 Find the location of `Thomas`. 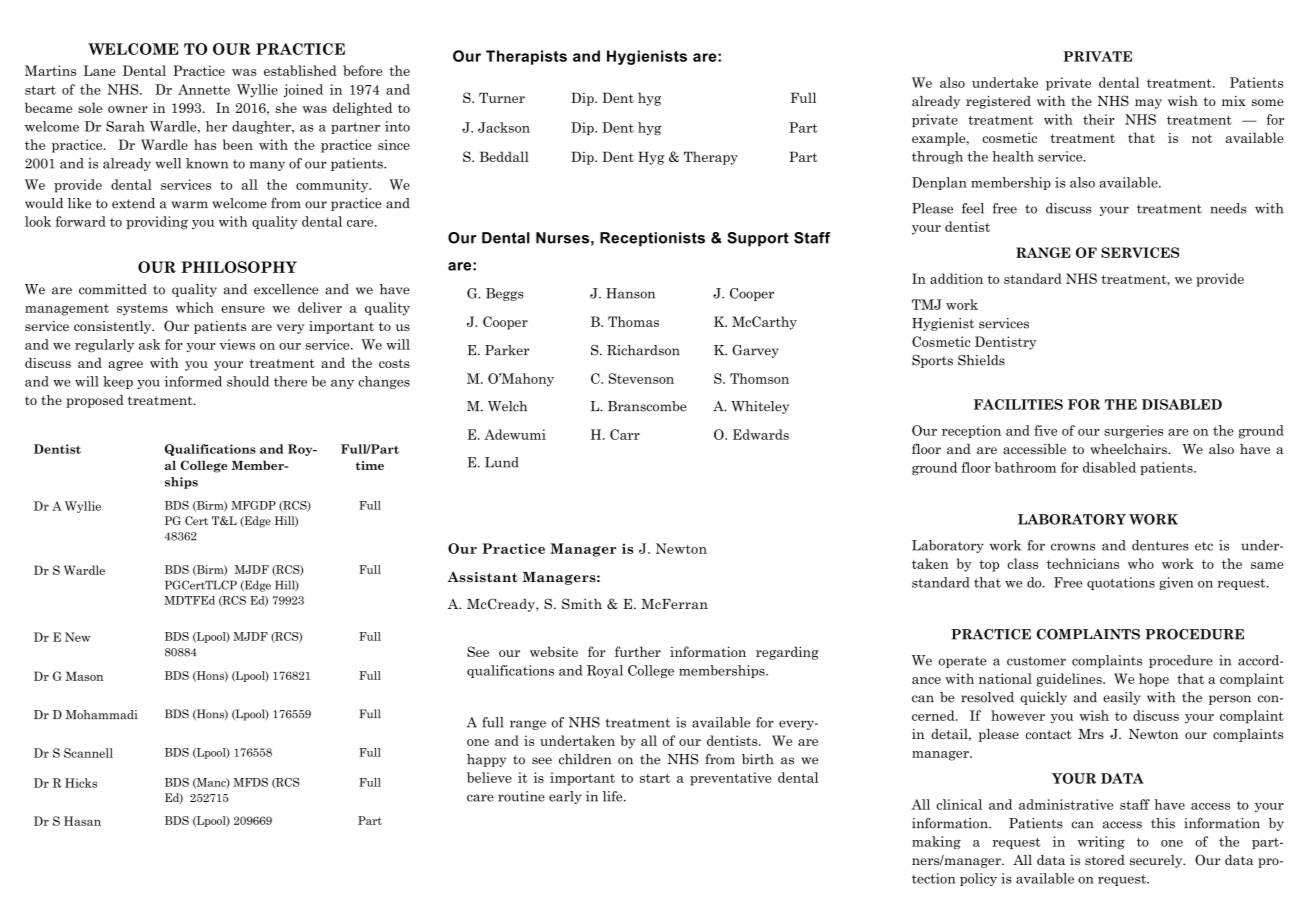

Thomas is located at coordinates (633, 321).
